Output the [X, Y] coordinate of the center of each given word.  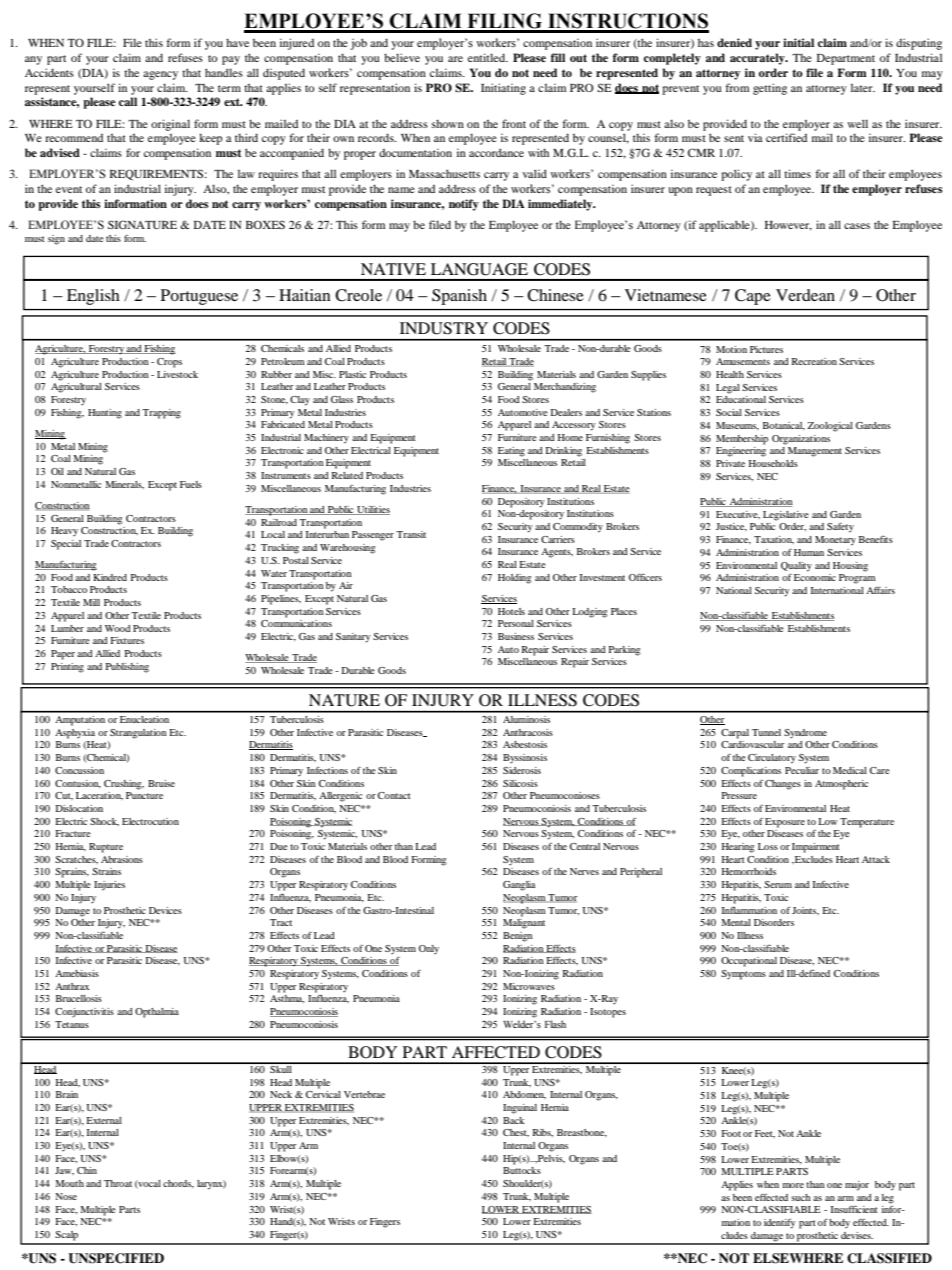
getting [770, 89]
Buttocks [522, 1170]
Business [516, 636]
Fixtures [127, 640]
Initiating [503, 89]
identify [779, 1224]
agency [160, 75]
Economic [815, 577]
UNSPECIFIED [116, 1258]
